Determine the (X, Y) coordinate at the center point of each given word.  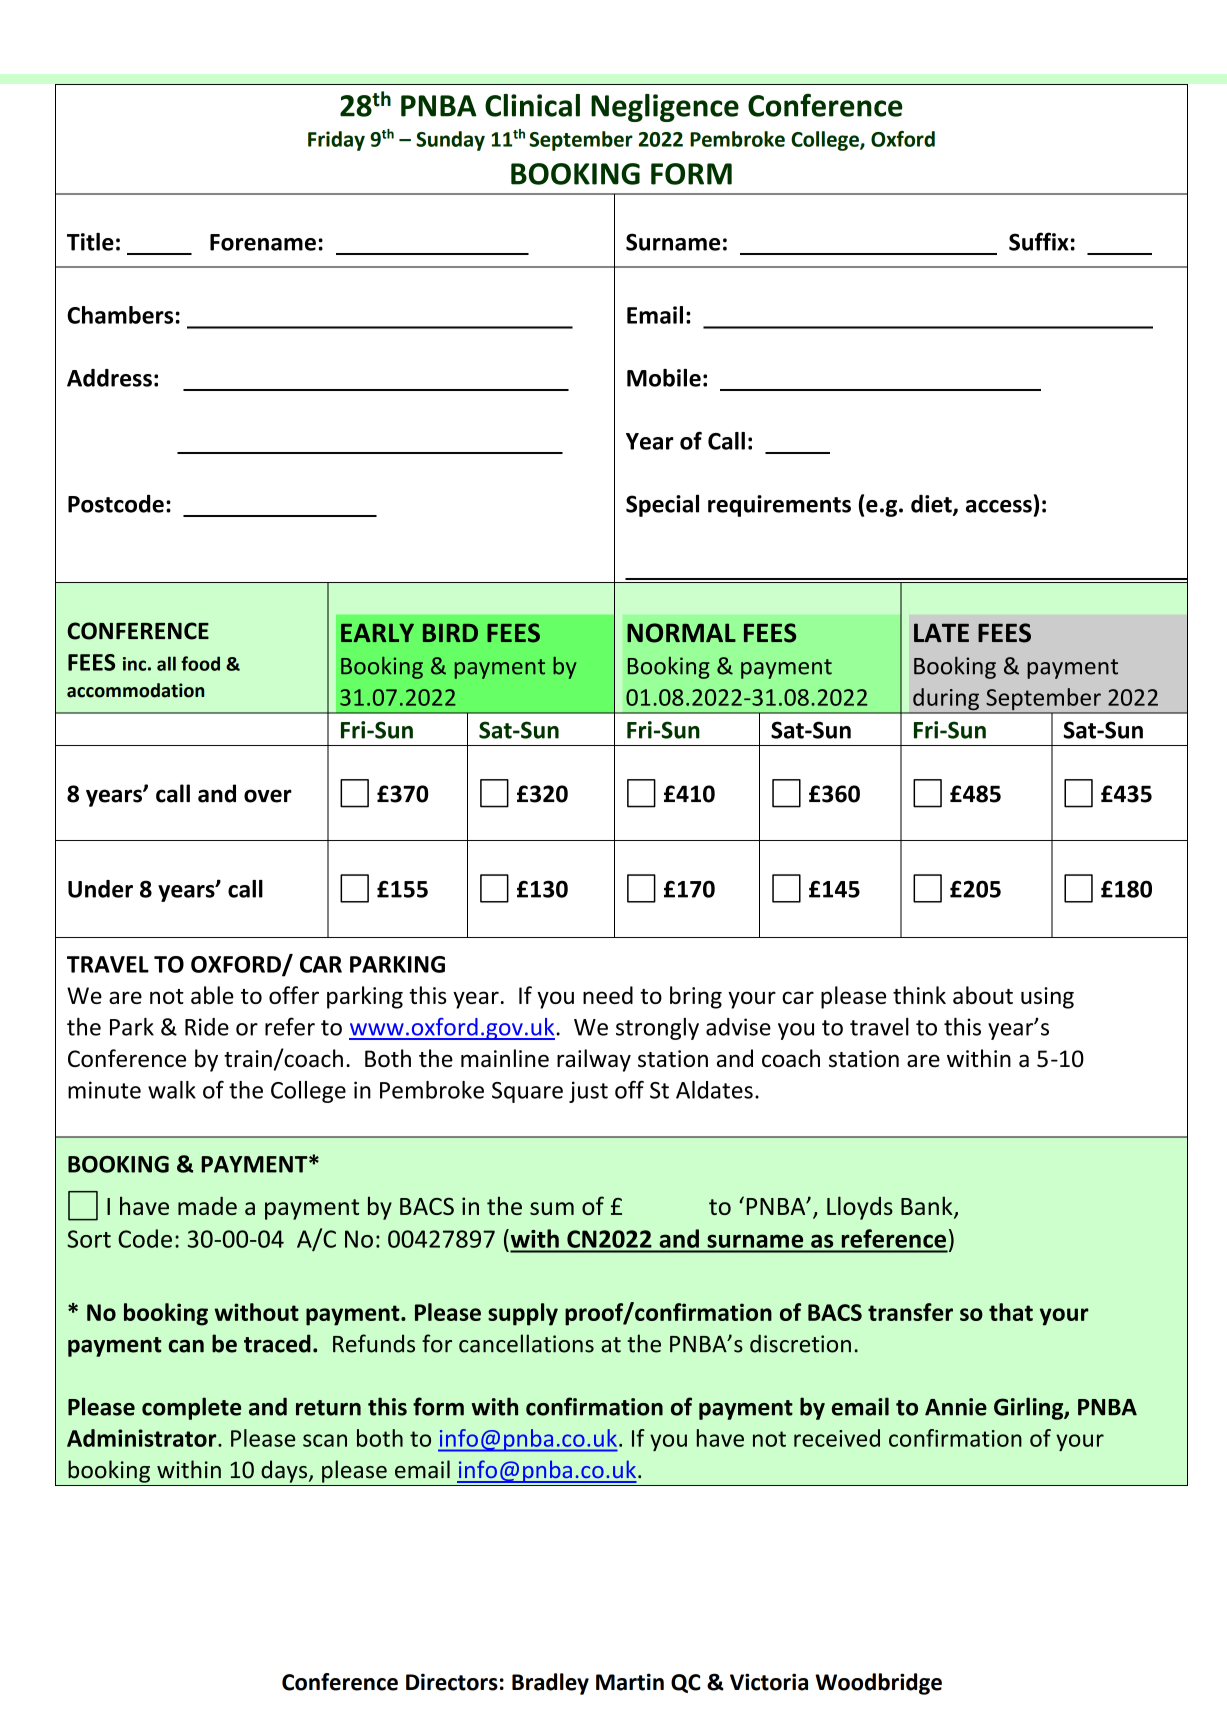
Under (100, 889)
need (608, 995)
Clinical (532, 105)
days (285, 1471)
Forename (263, 242)
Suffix (1039, 241)
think (919, 995)
